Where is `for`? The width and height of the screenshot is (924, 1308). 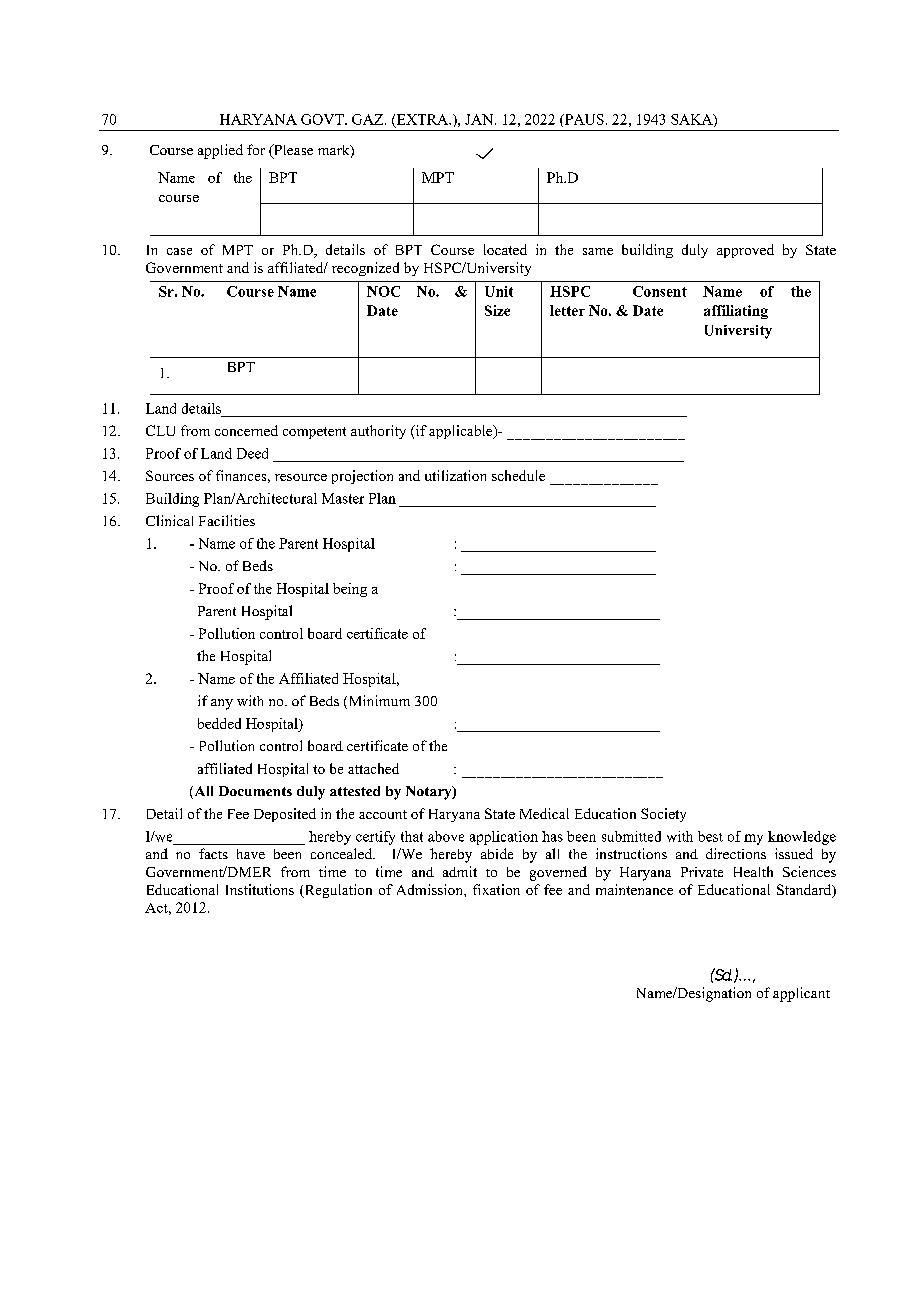 for is located at coordinates (256, 149).
